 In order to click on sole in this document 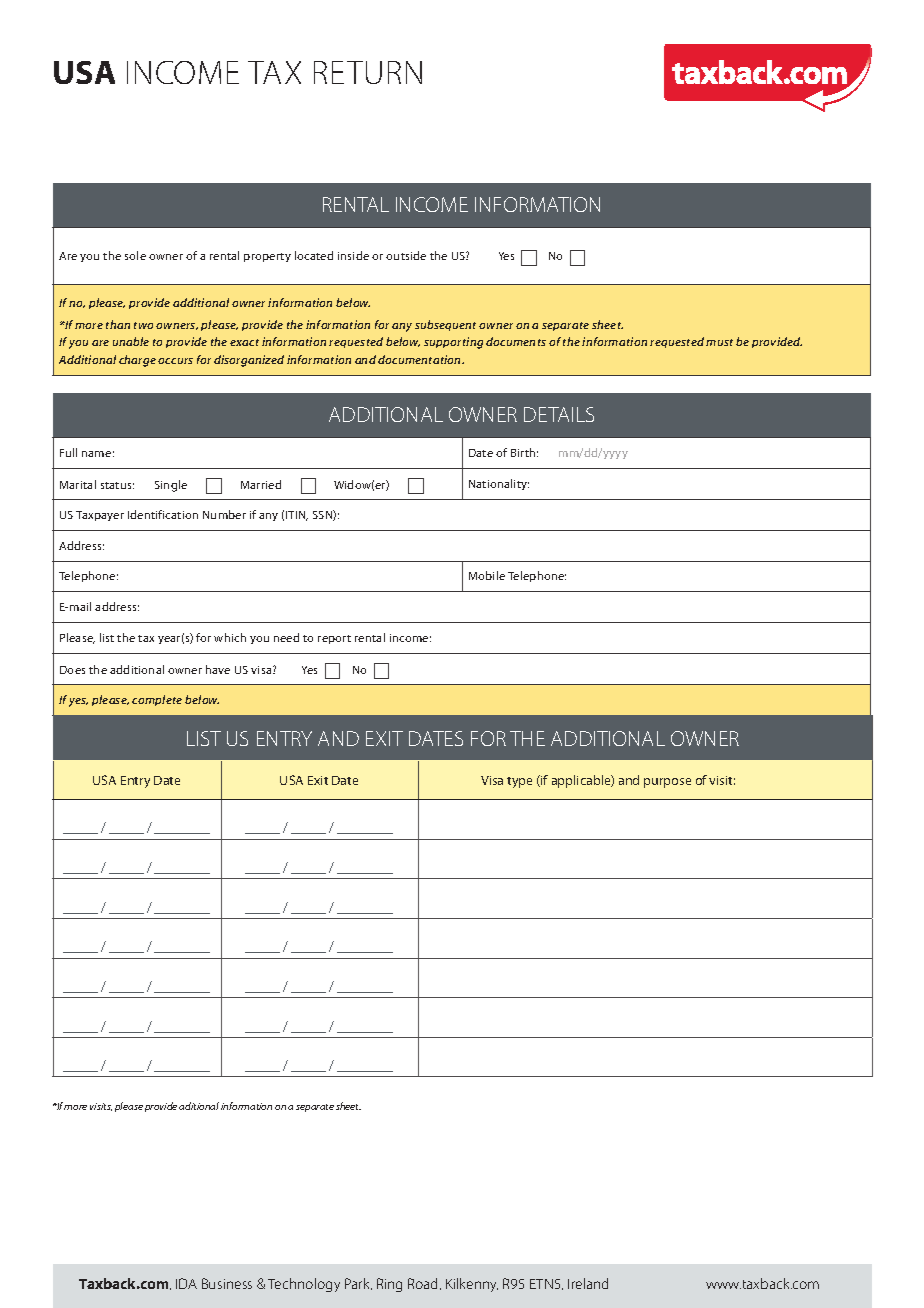, I will do `click(135, 255)`.
